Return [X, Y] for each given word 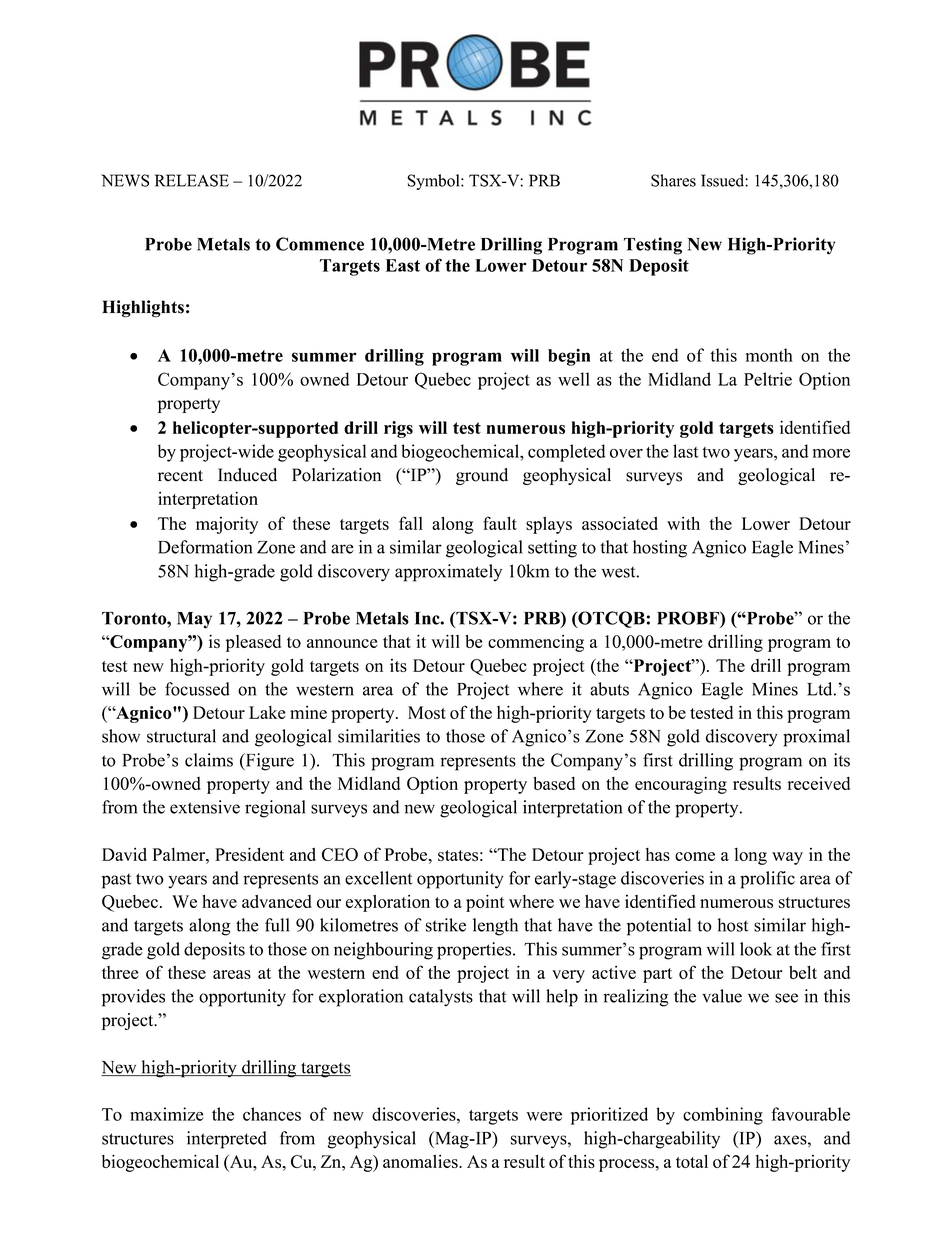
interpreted [227, 1140]
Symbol [434, 182]
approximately [448, 573]
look [756, 949]
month [769, 355]
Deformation [205, 547]
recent [180, 476]
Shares [673, 180]
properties [475, 951]
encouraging [681, 785]
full [277, 925]
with [683, 523]
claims [209, 760]
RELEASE [192, 180]
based [554, 783]
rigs [398, 429]
